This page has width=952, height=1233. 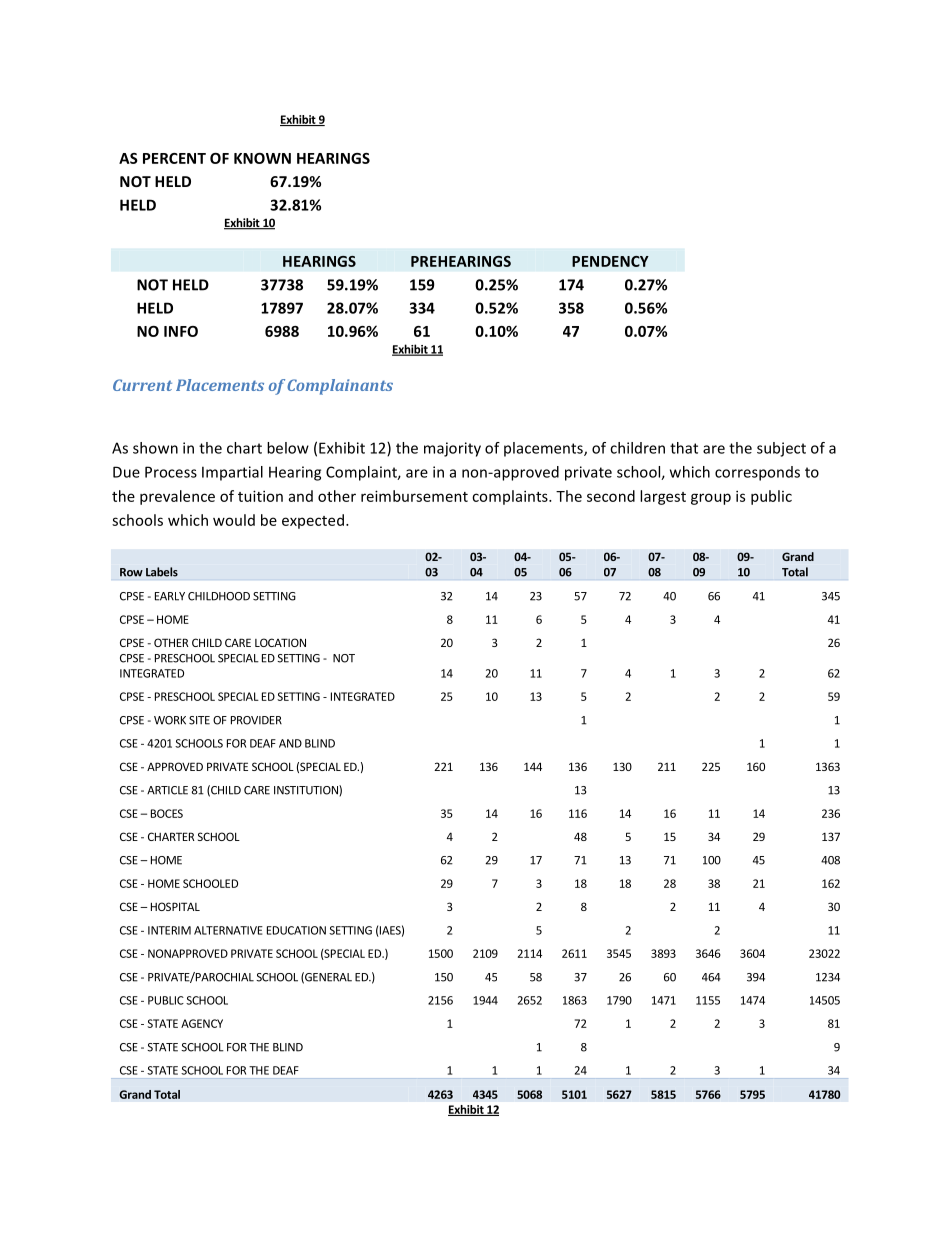 What do you see at coordinates (170, 596) in the page?
I see `EARLY` at bounding box center [170, 596].
